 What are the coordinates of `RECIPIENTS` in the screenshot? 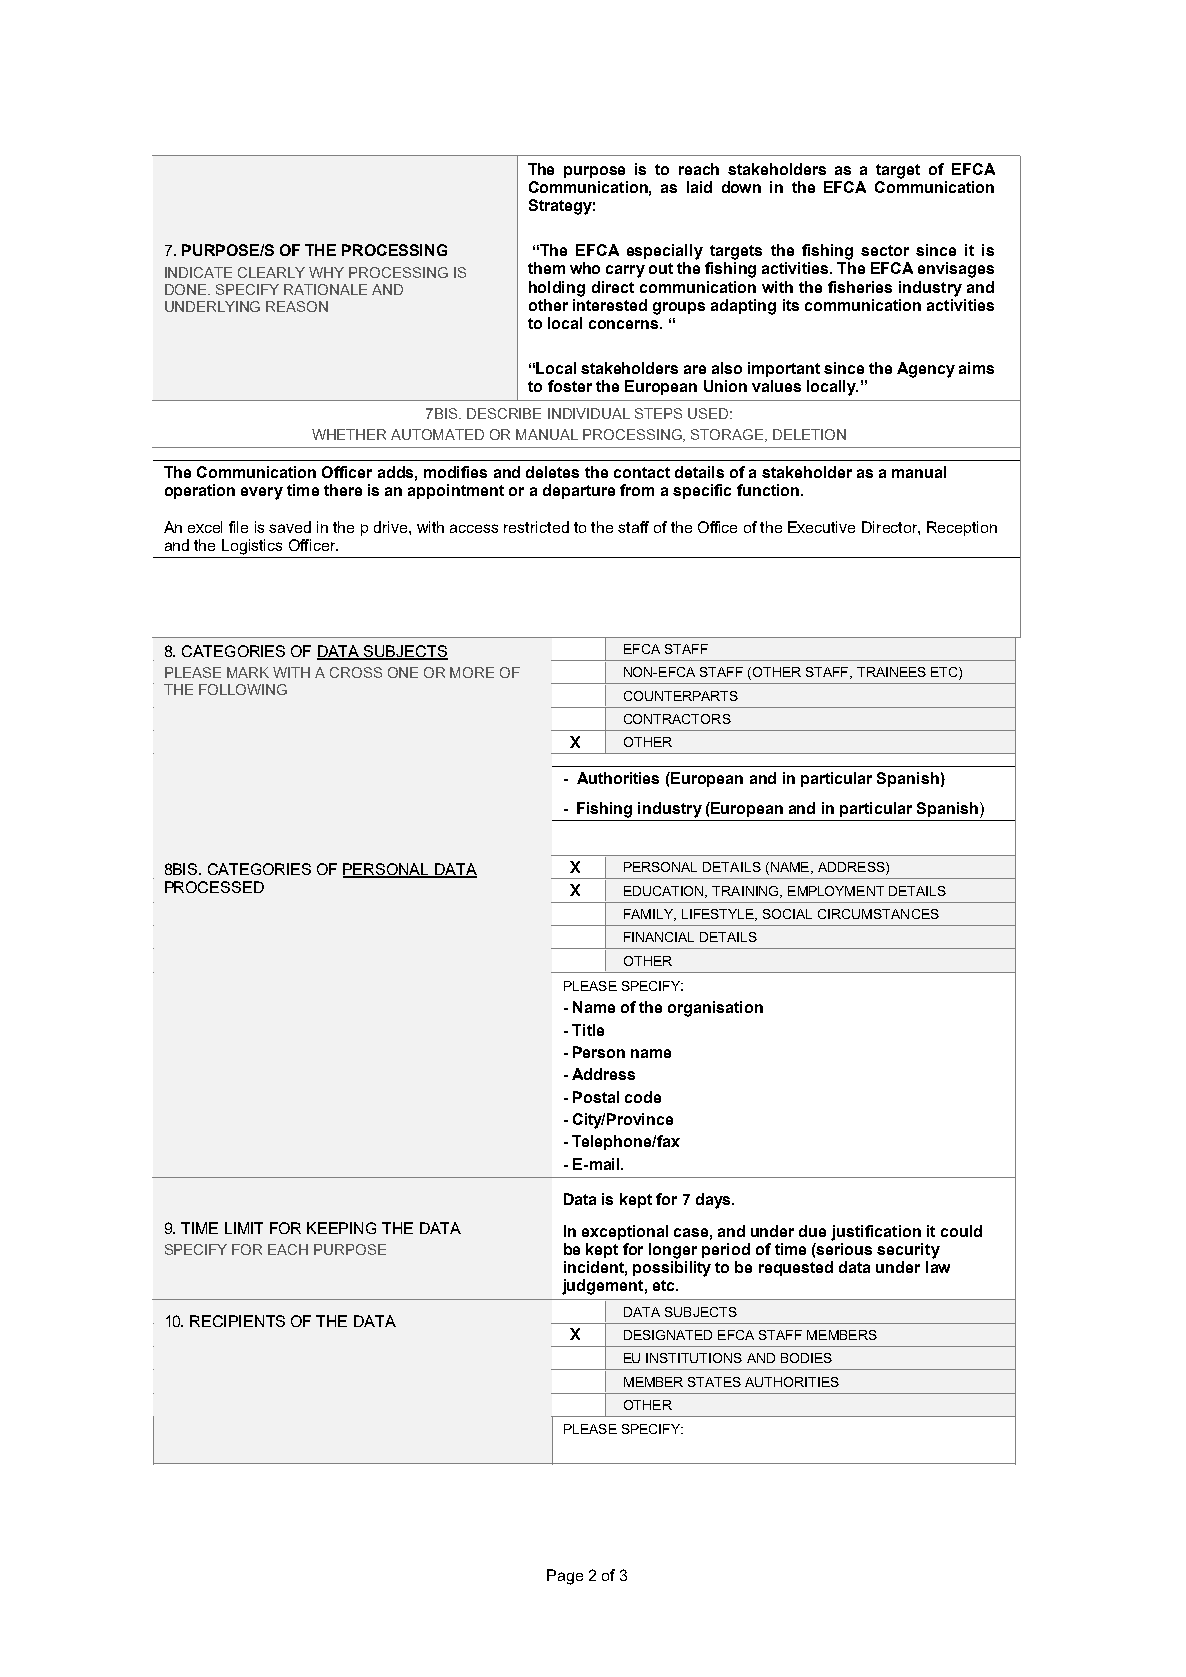 It's located at (237, 1321).
